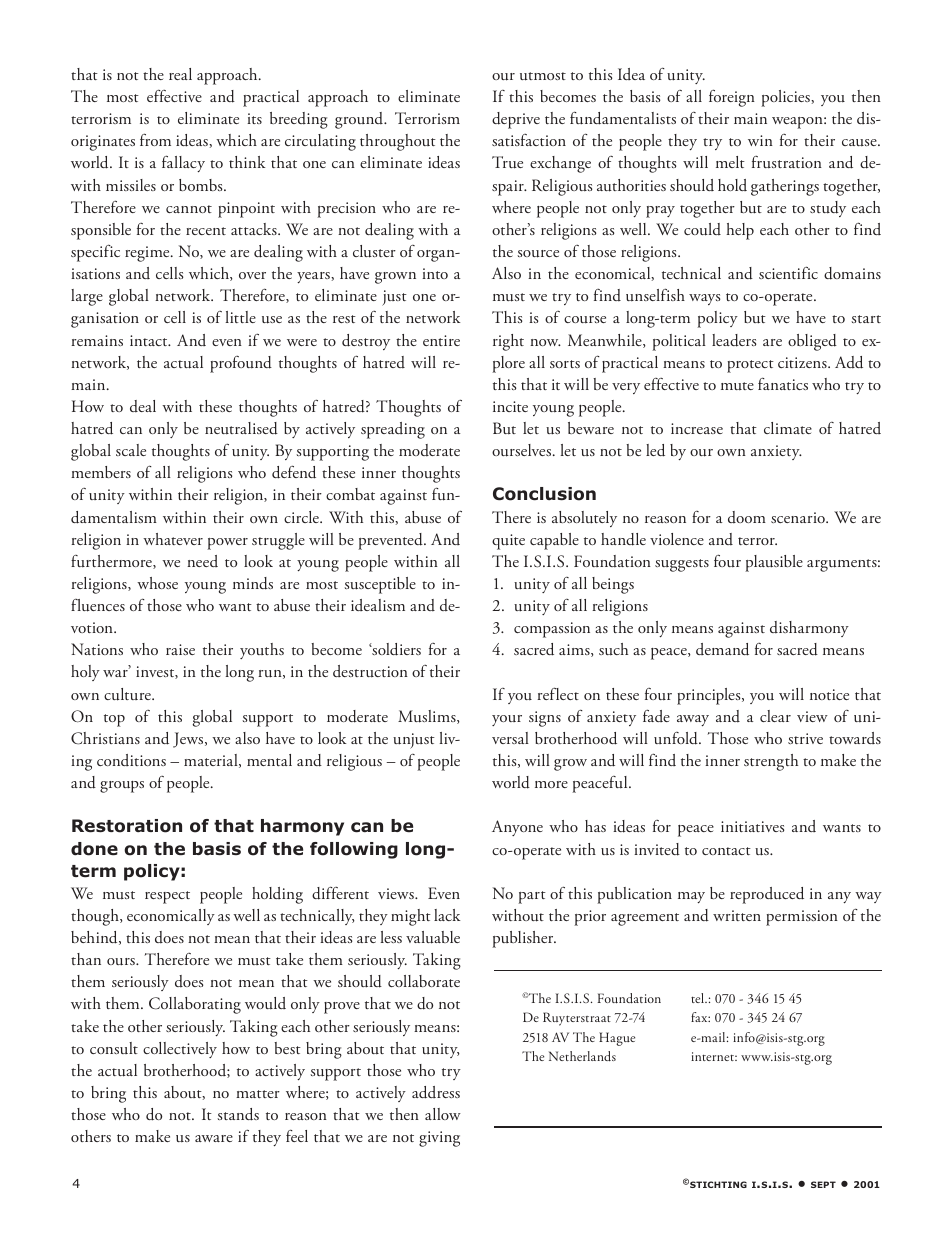 The width and height of the document is (952, 1242). Describe the element at coordinates (774, 563) in the document. I see `plausible` at that location.
